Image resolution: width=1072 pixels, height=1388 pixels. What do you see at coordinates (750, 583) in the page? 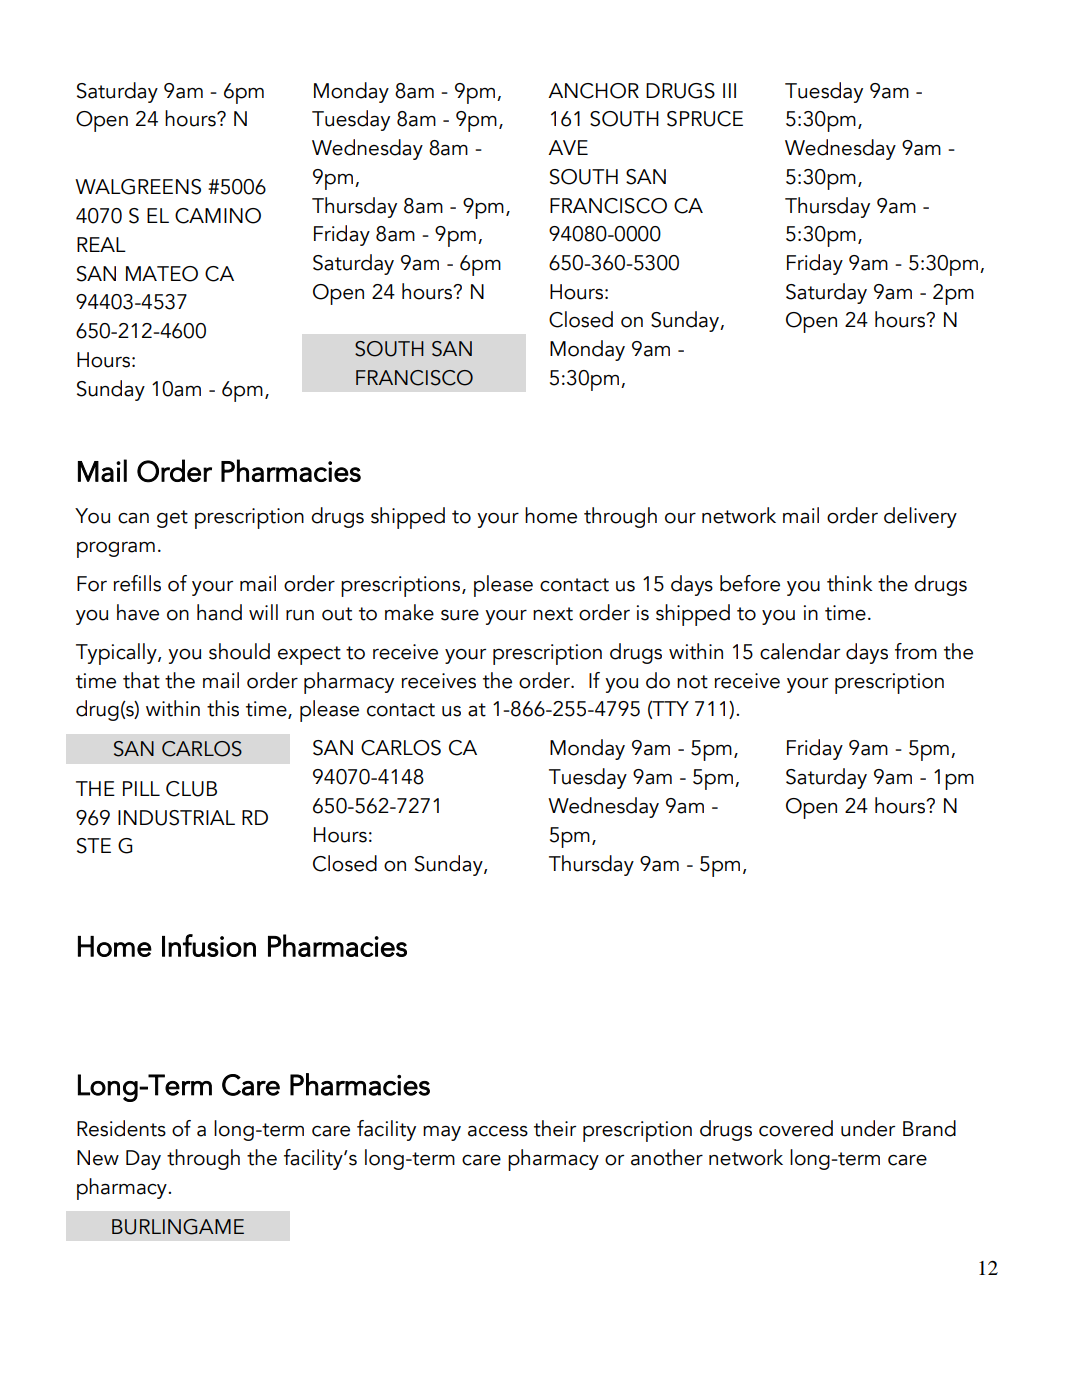
I see `before` at bounding box center [750, 583].
